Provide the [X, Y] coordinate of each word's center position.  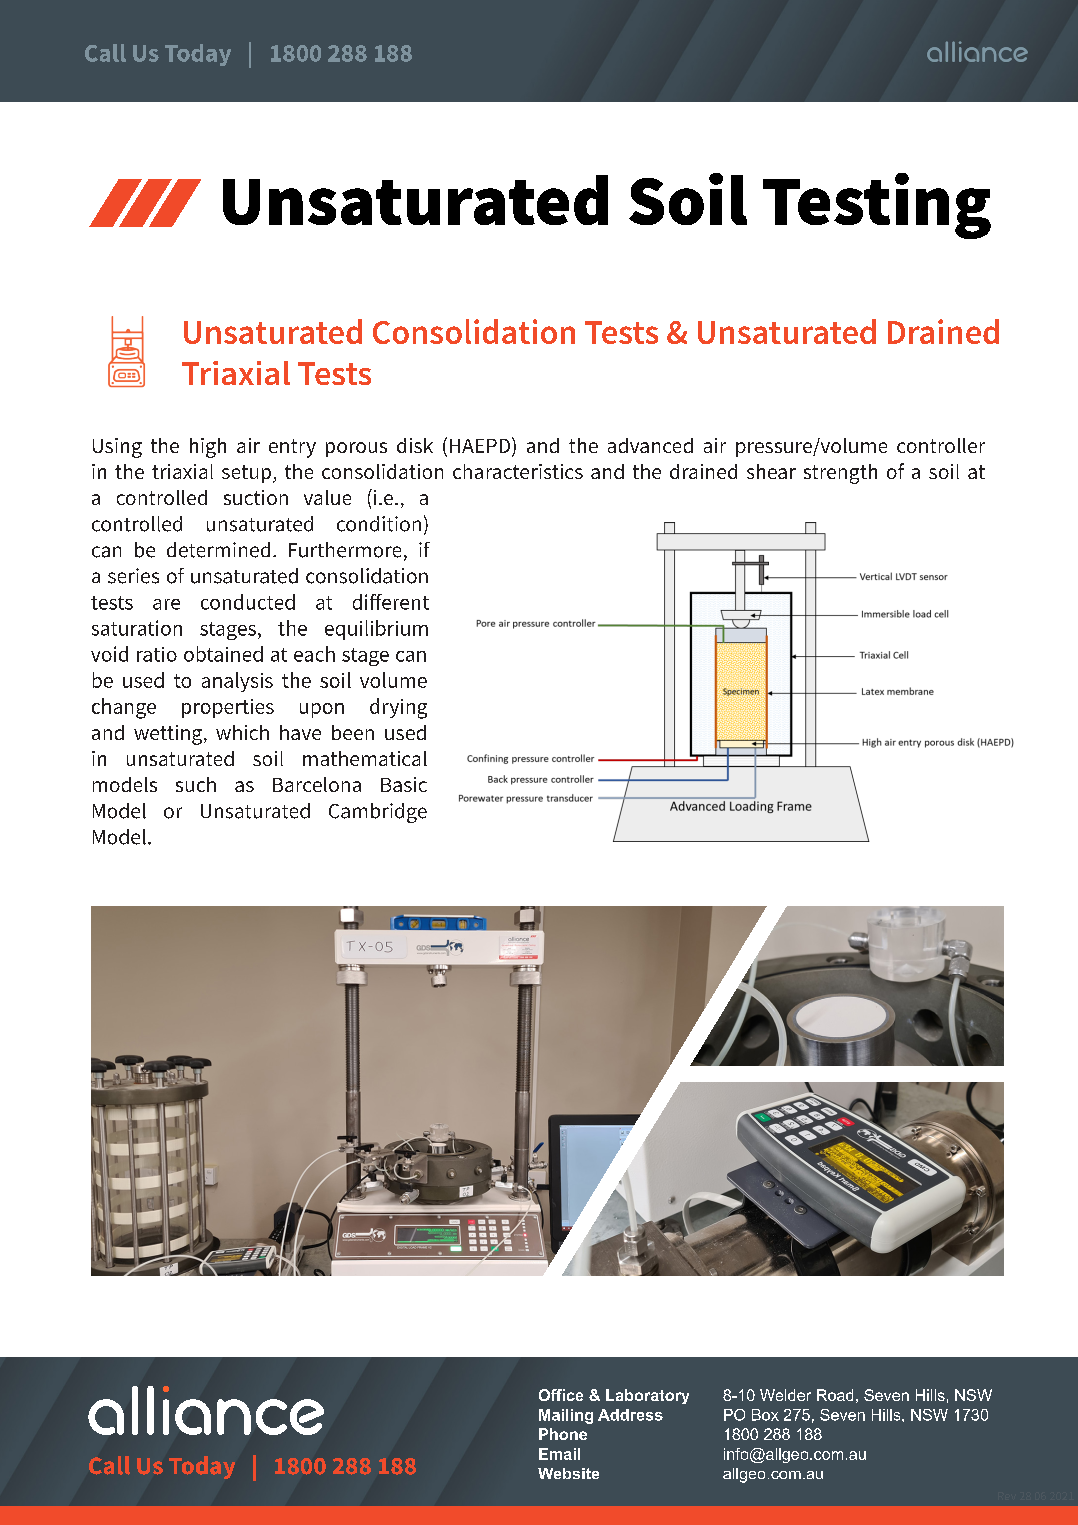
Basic [404, 784]
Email [559, 1454]
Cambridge [378, 813]
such [196, 784]
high [208, 448]
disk [415, 445]
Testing [877, 206]
